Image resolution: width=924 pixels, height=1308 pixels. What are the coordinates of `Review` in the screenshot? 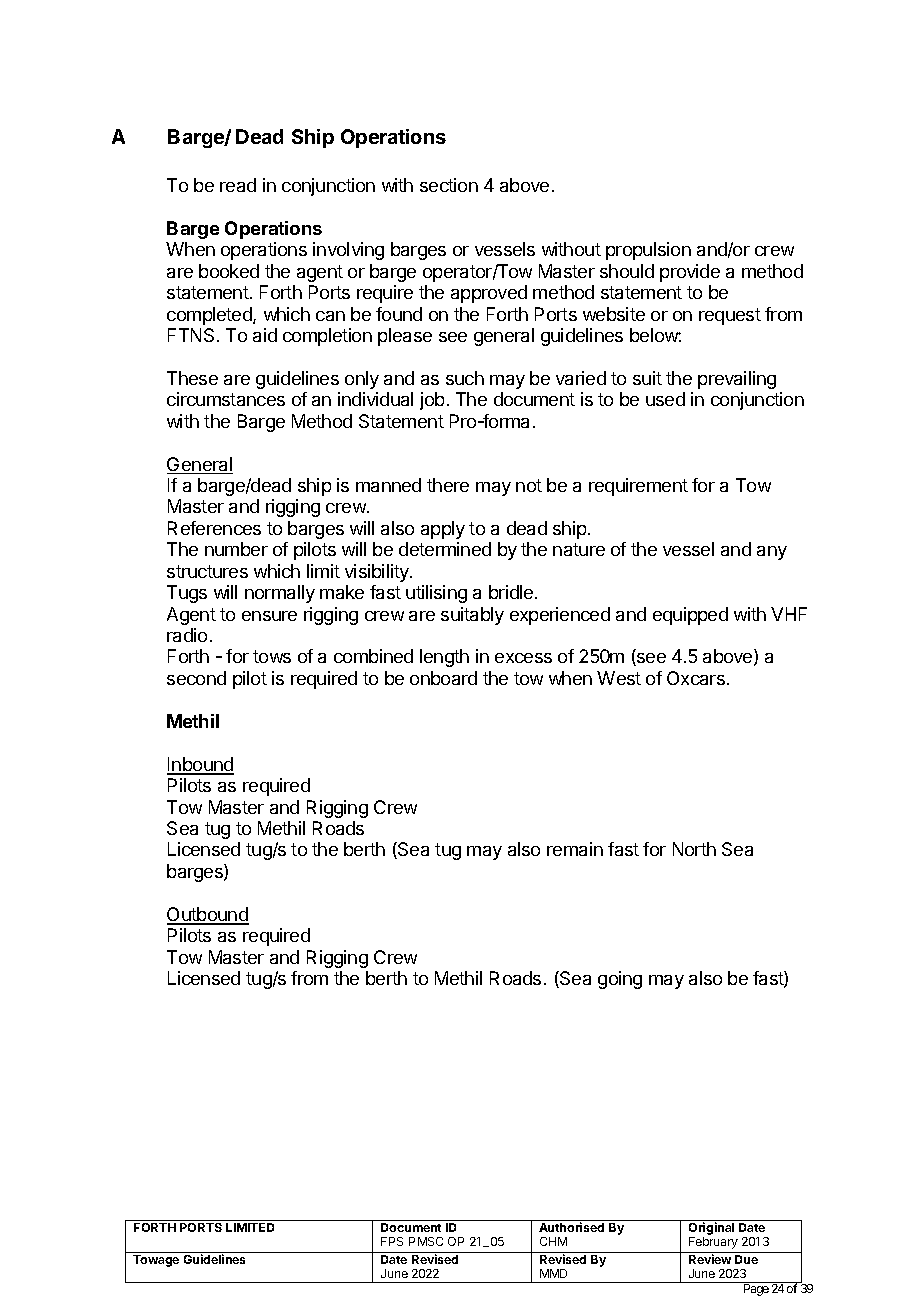 It's located at (710, 1259).
